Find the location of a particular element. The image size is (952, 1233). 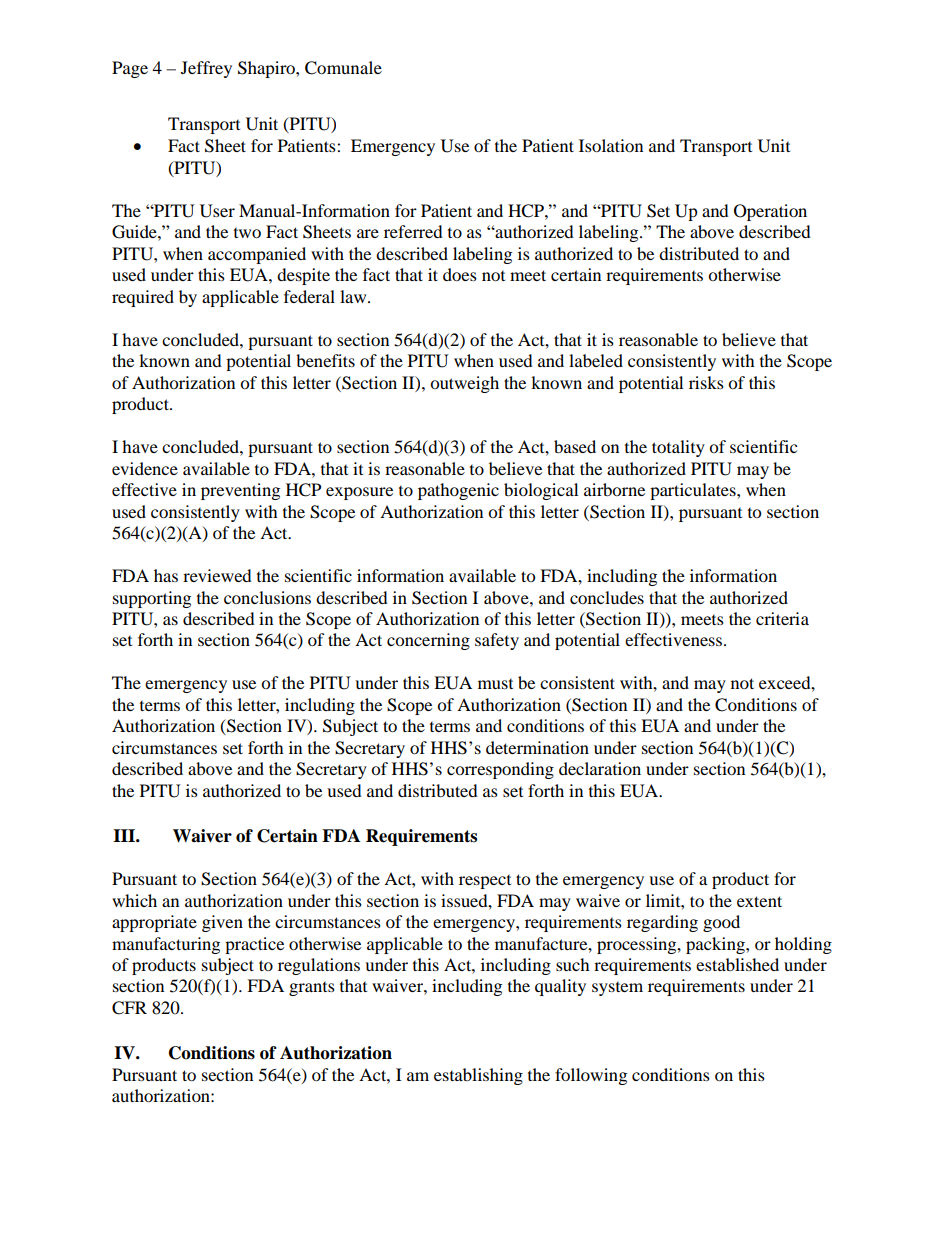

Jeffrey is located at coordinates (206, 69).
